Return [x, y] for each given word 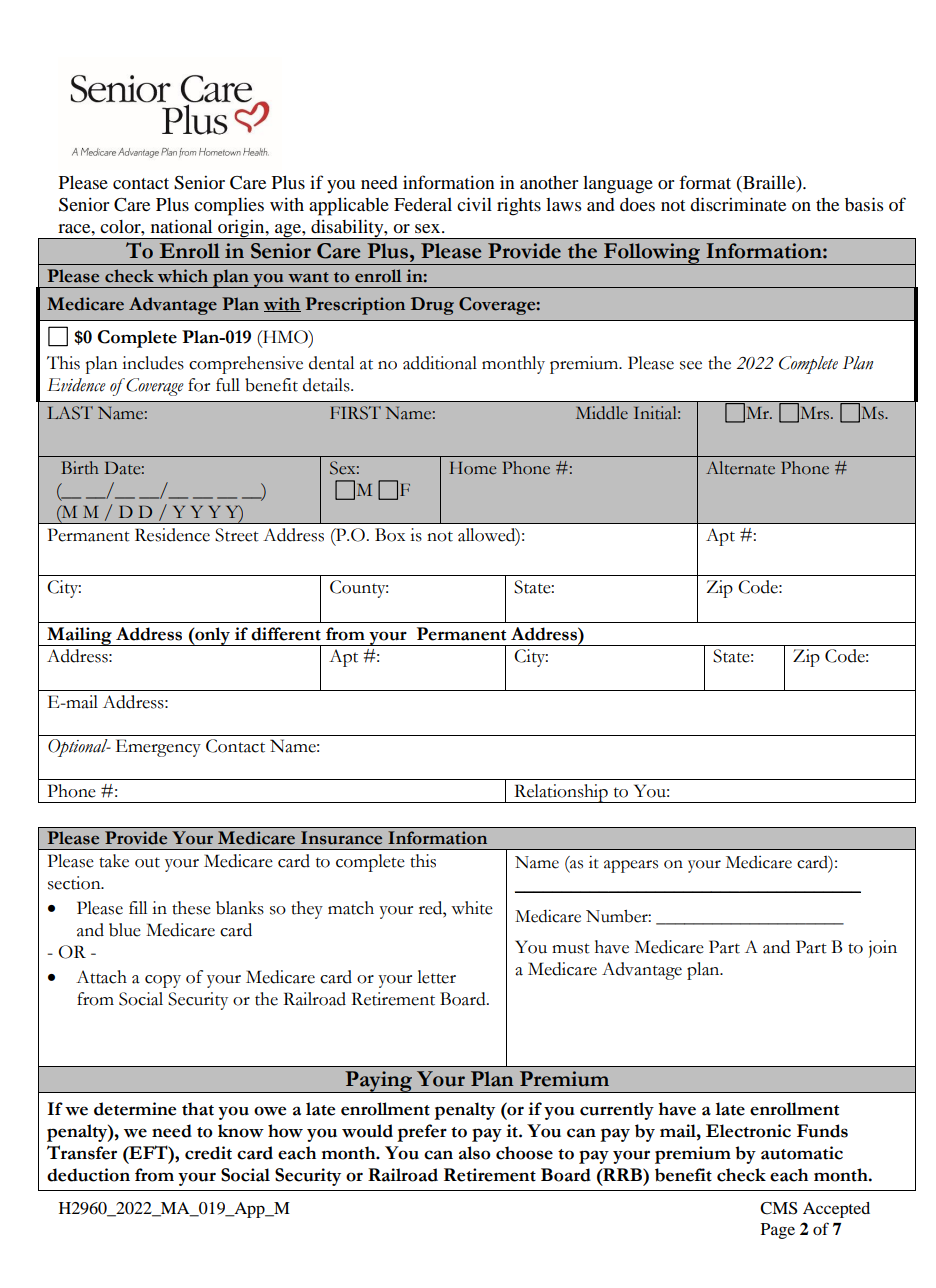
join [883, 949]
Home [472, 468]
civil [474, 204]
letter [436, 977]
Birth [80, 468]
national [181, 226]
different [286, 634]
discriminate [738, 204]
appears [631, 866]
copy [163, 981]
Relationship [561, 793]
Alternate [740, 468]
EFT [148, 1152]
